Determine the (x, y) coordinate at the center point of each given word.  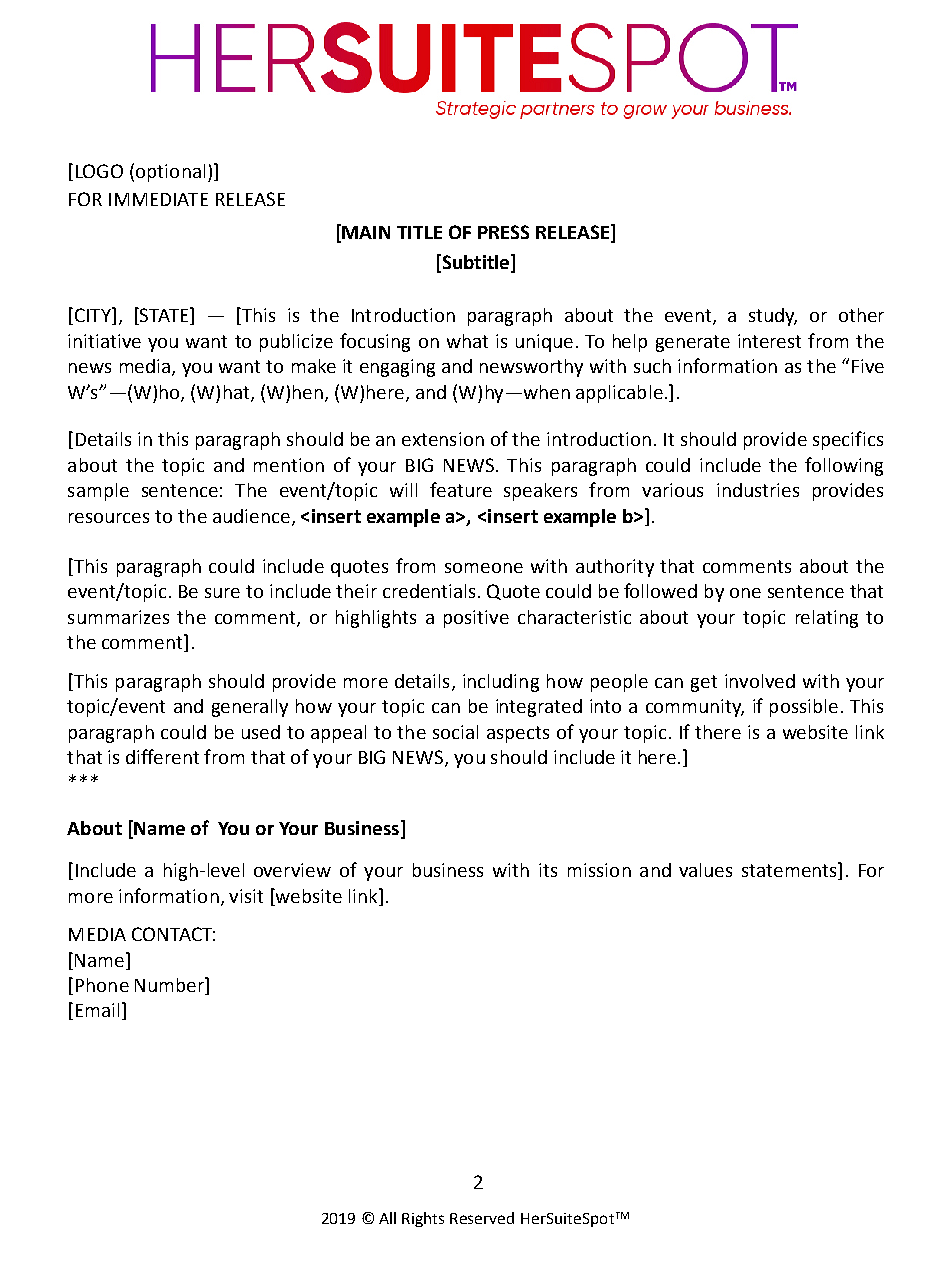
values (705, 870)
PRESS (503, 232)
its (548, 870)
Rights (423, 1219)
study (773, 317)
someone (484, 568)
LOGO (99, 171)
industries (758, 490)
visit (246, 896)
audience (251, 516)
